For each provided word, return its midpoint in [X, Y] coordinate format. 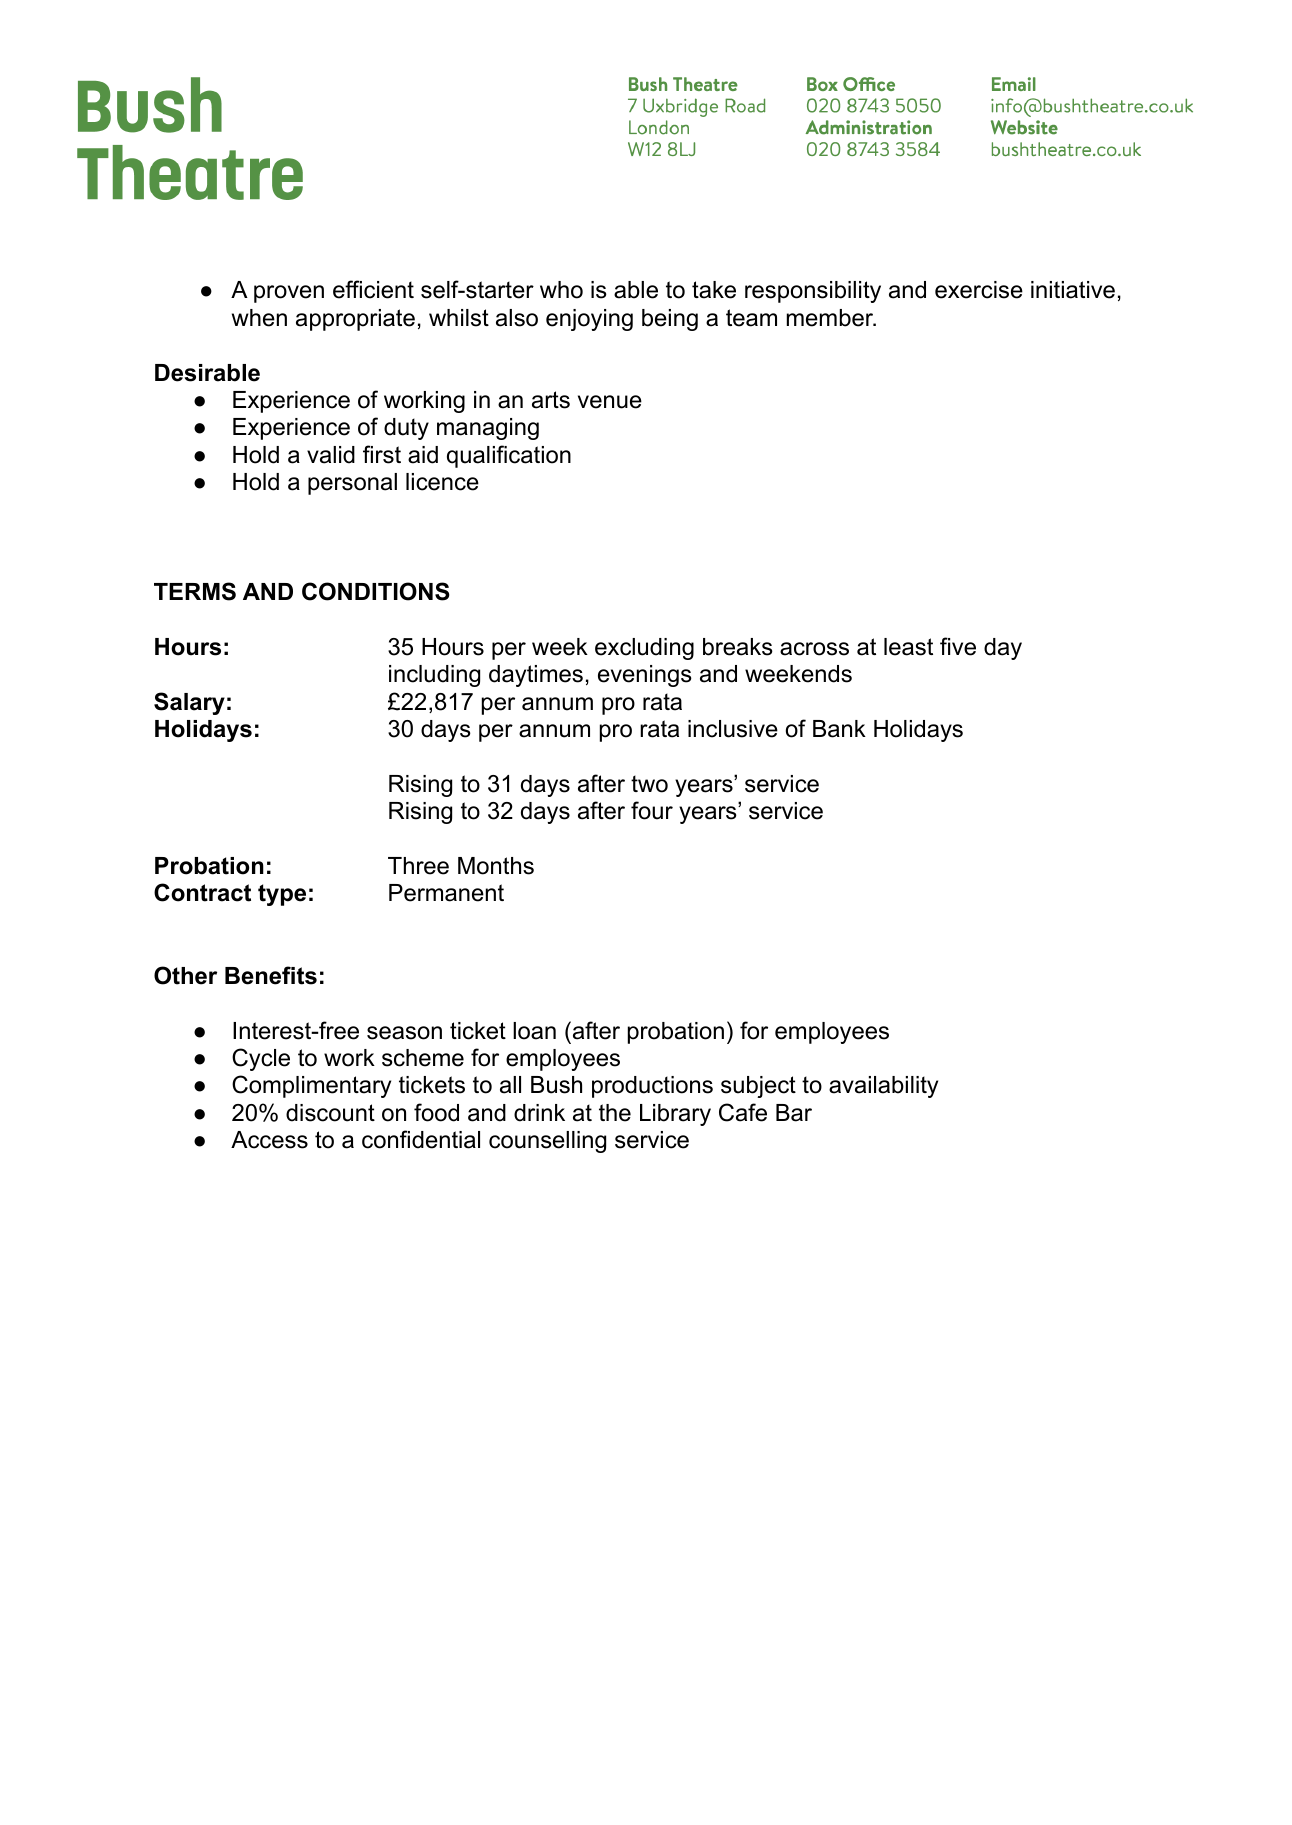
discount [330, 1113]
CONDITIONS [375, 591]
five [958, 646]
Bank [839, 729]
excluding [644, 649]
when [259, 318]
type [282, 895]
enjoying [589, 320]
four [652, 810]
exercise [979, 290]
